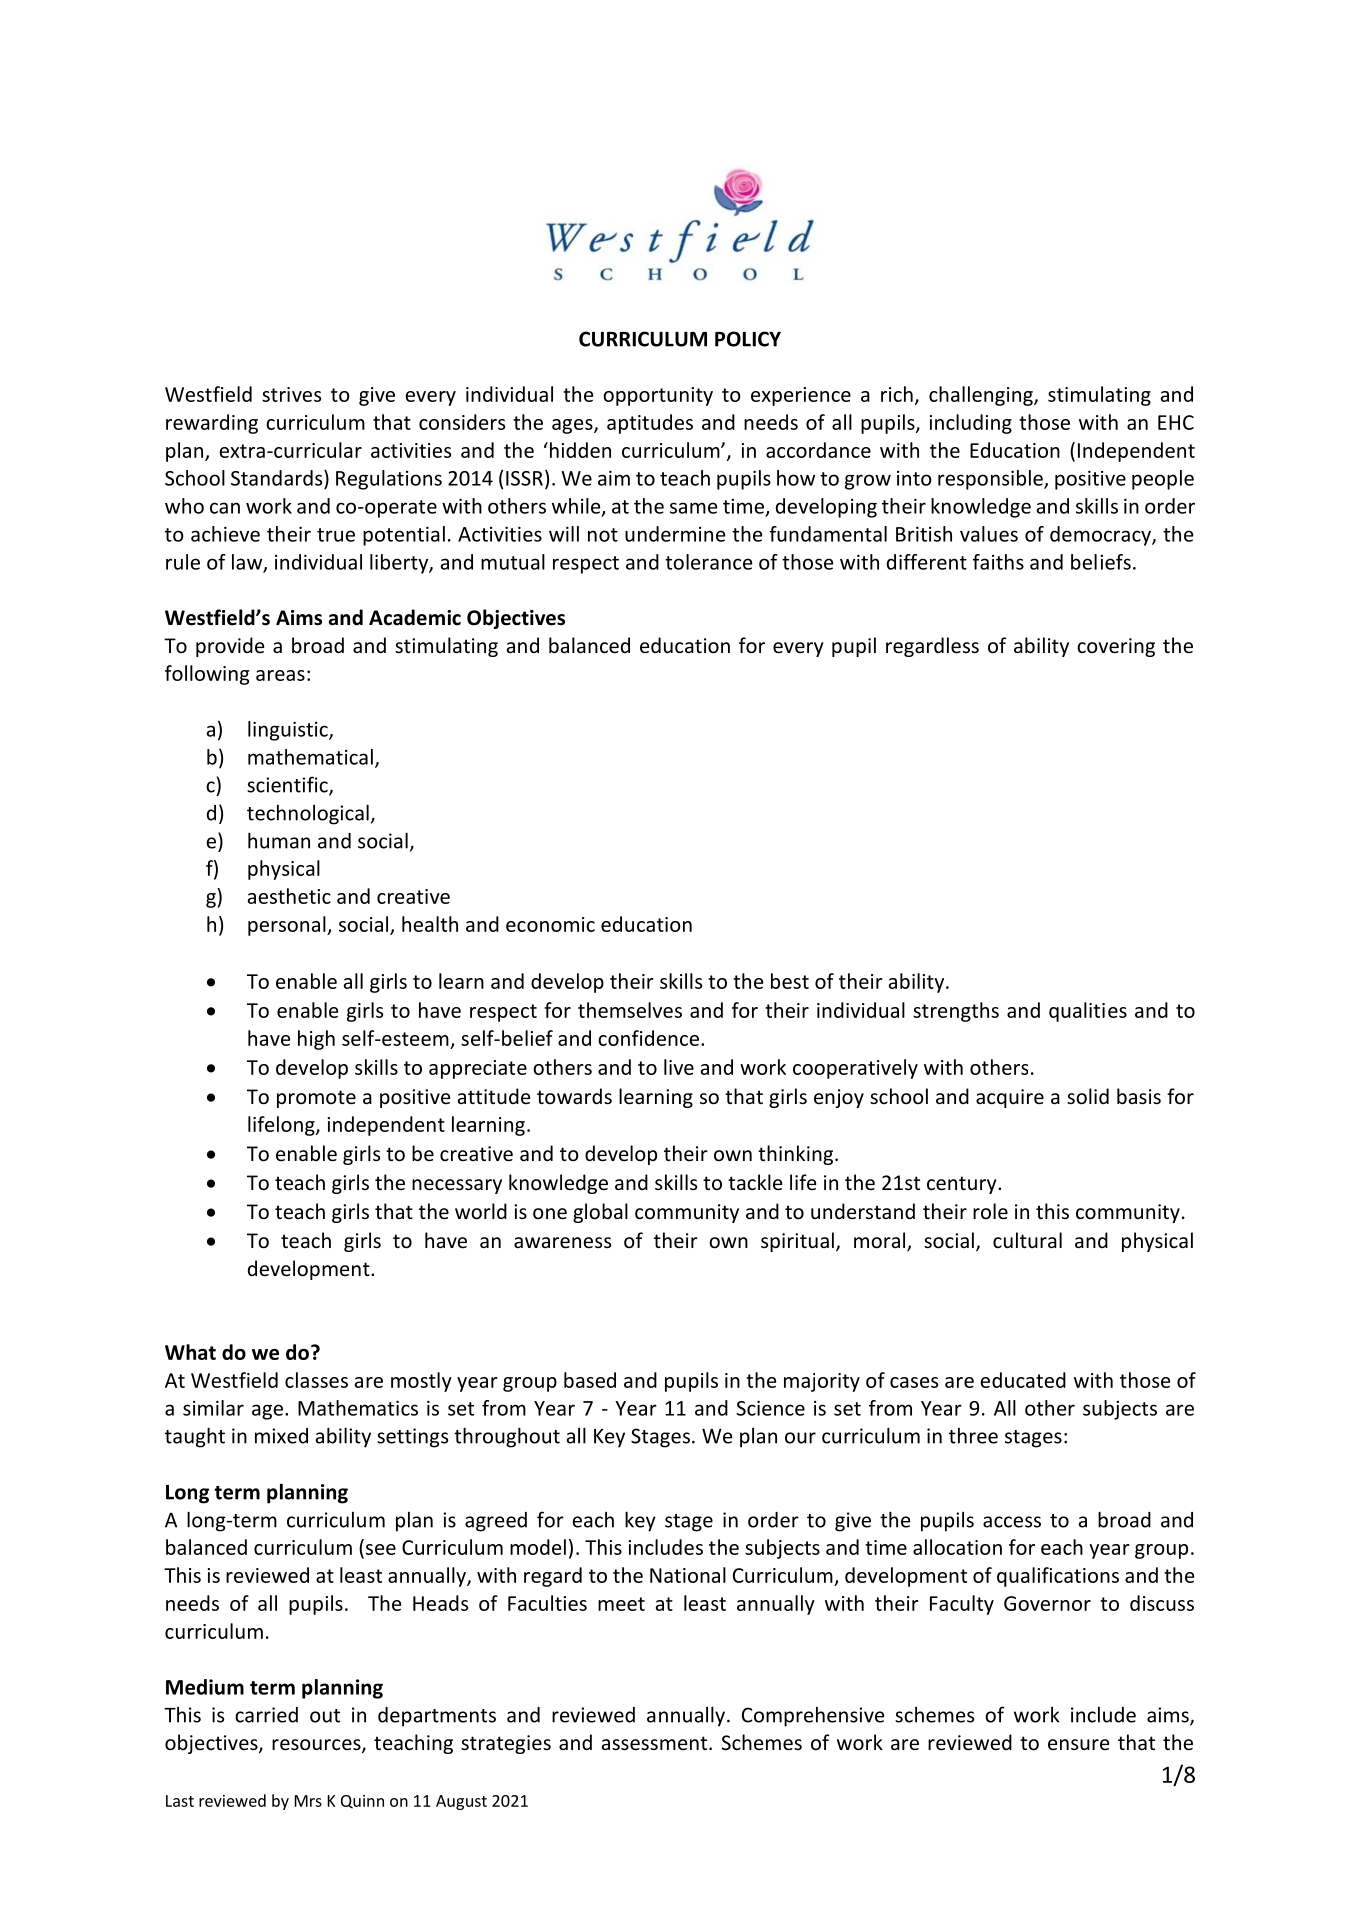 This document has width=1360, height=1923. What do you see at coordinates (316, 1380) in the document?
I see `classes` at bounding box center [316, 1380].
